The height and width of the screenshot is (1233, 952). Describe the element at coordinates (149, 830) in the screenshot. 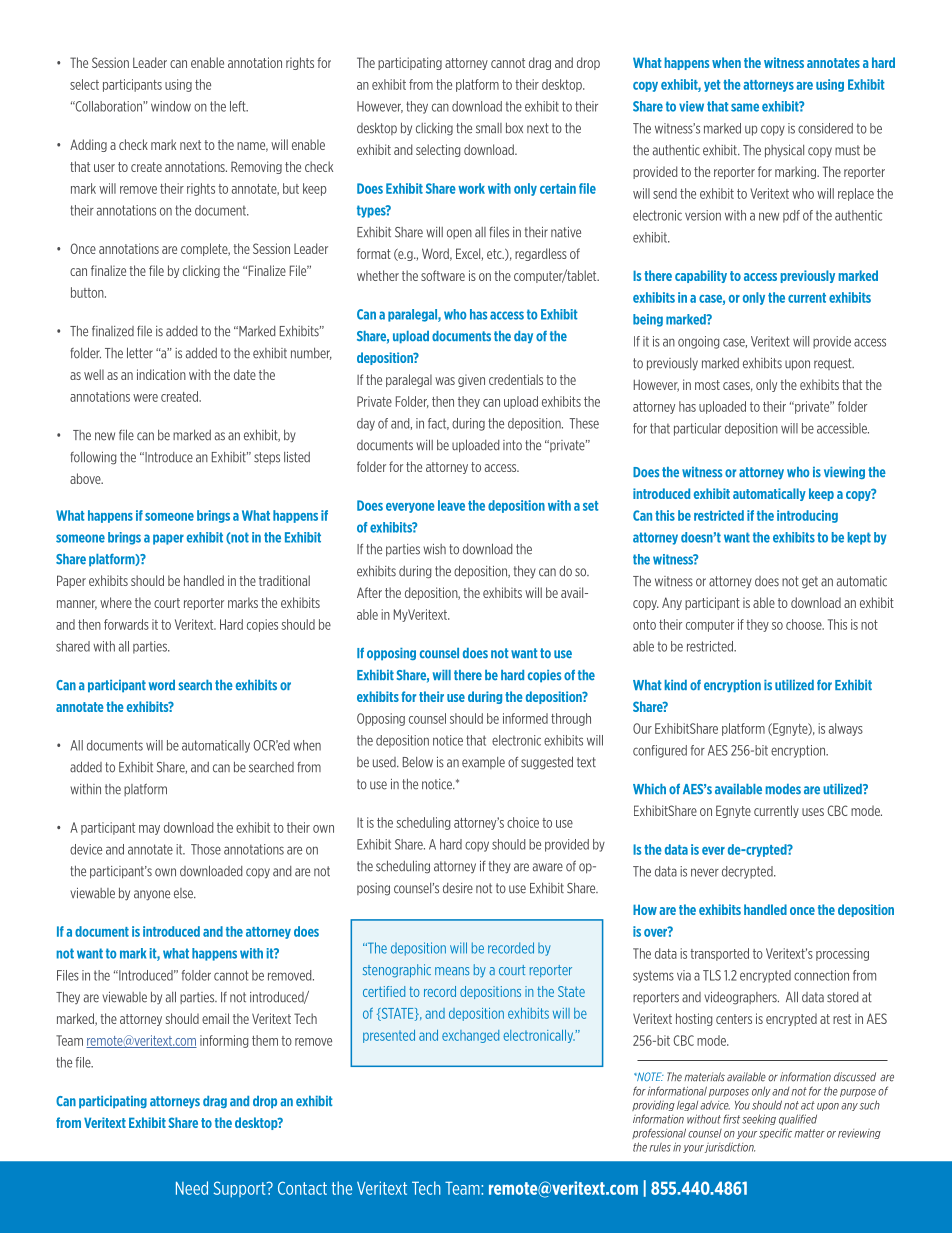

I see `may` at that location.
